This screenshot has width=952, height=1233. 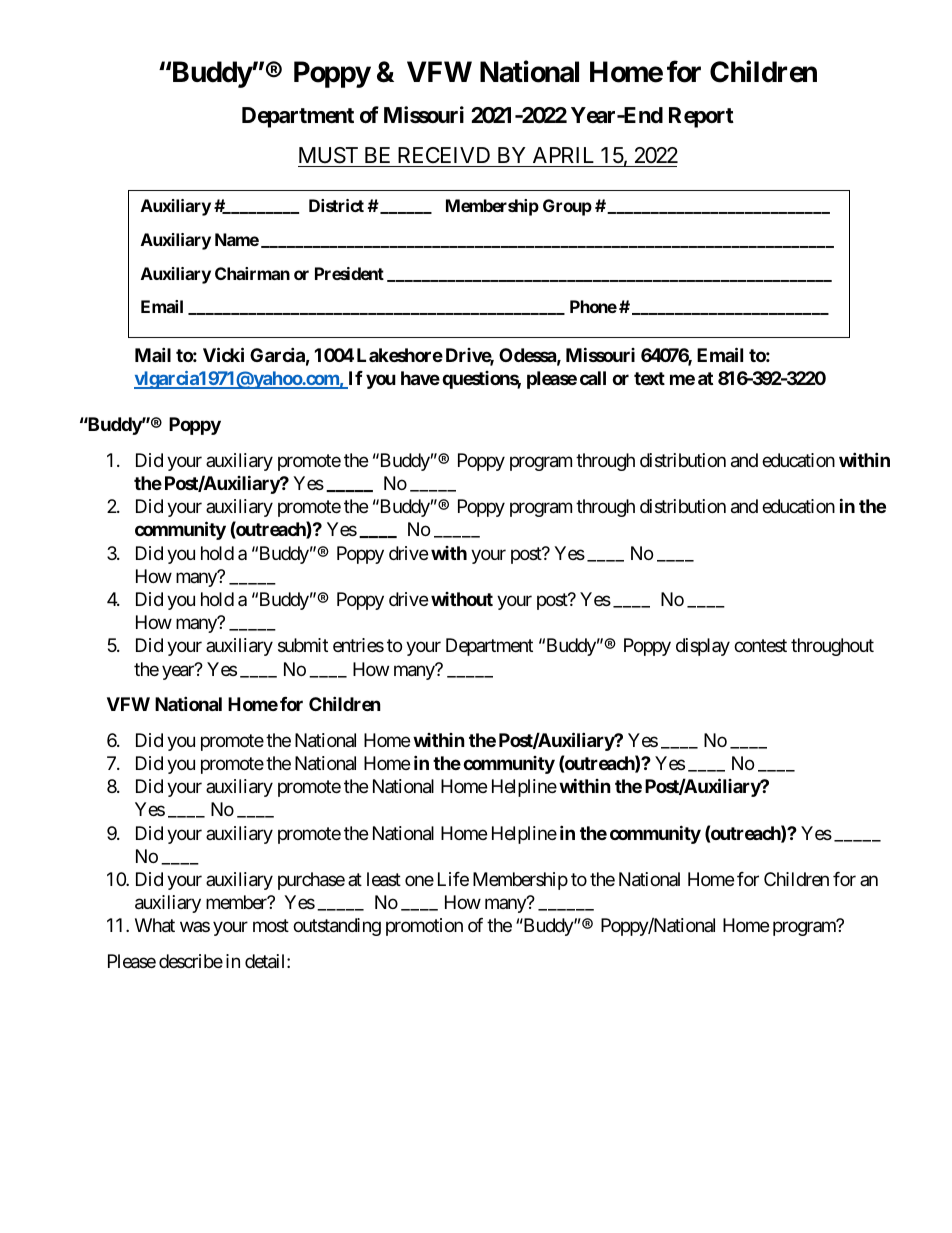 I want to click on APRIL, so click(x=563, y=155).
